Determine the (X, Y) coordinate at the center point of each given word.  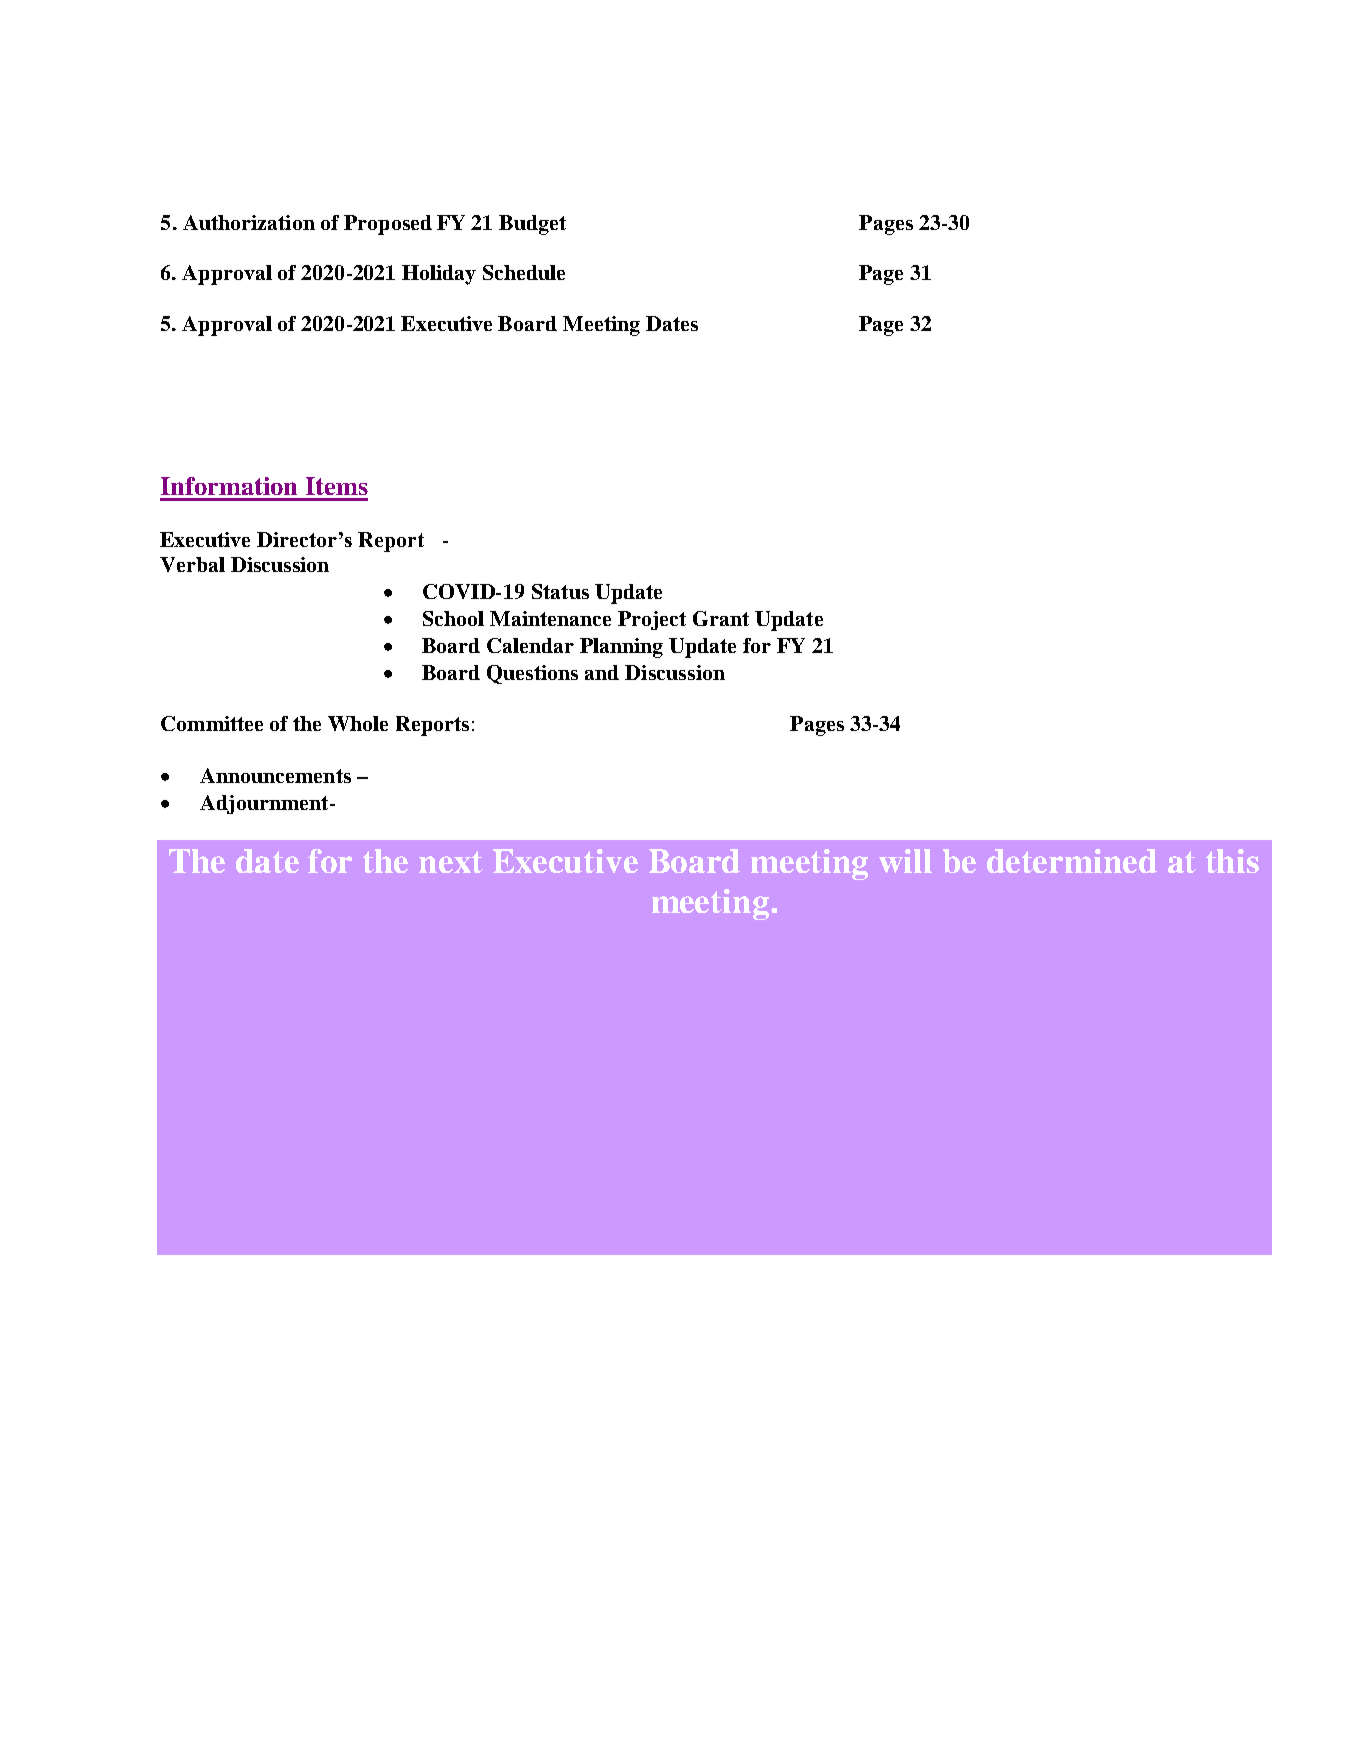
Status (560, 591)
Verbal (192, 564)
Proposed (388, 225)
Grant (721, 618)
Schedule (524, 272)
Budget (532, 225)
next (451, 862)
